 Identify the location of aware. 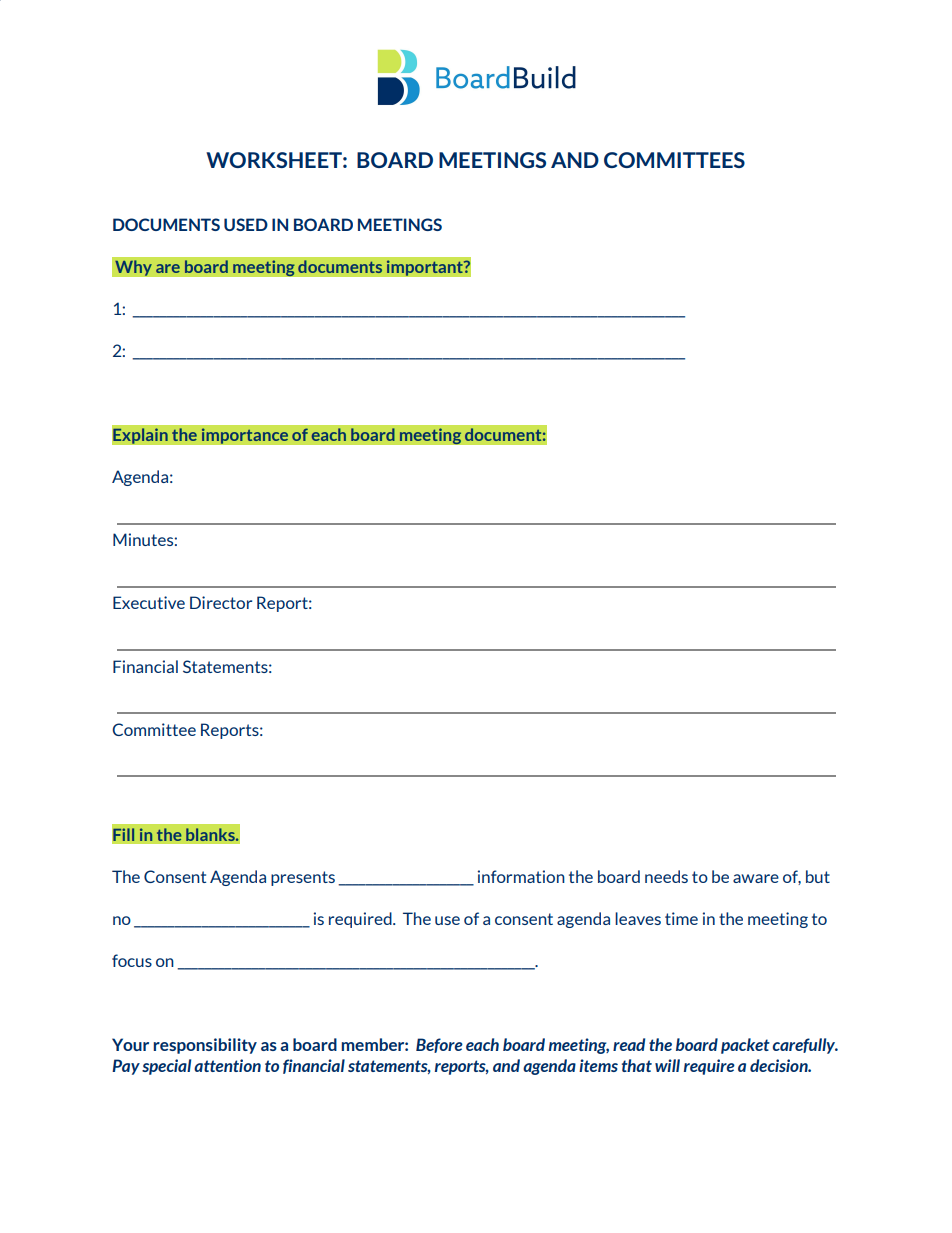
(756, 878).
